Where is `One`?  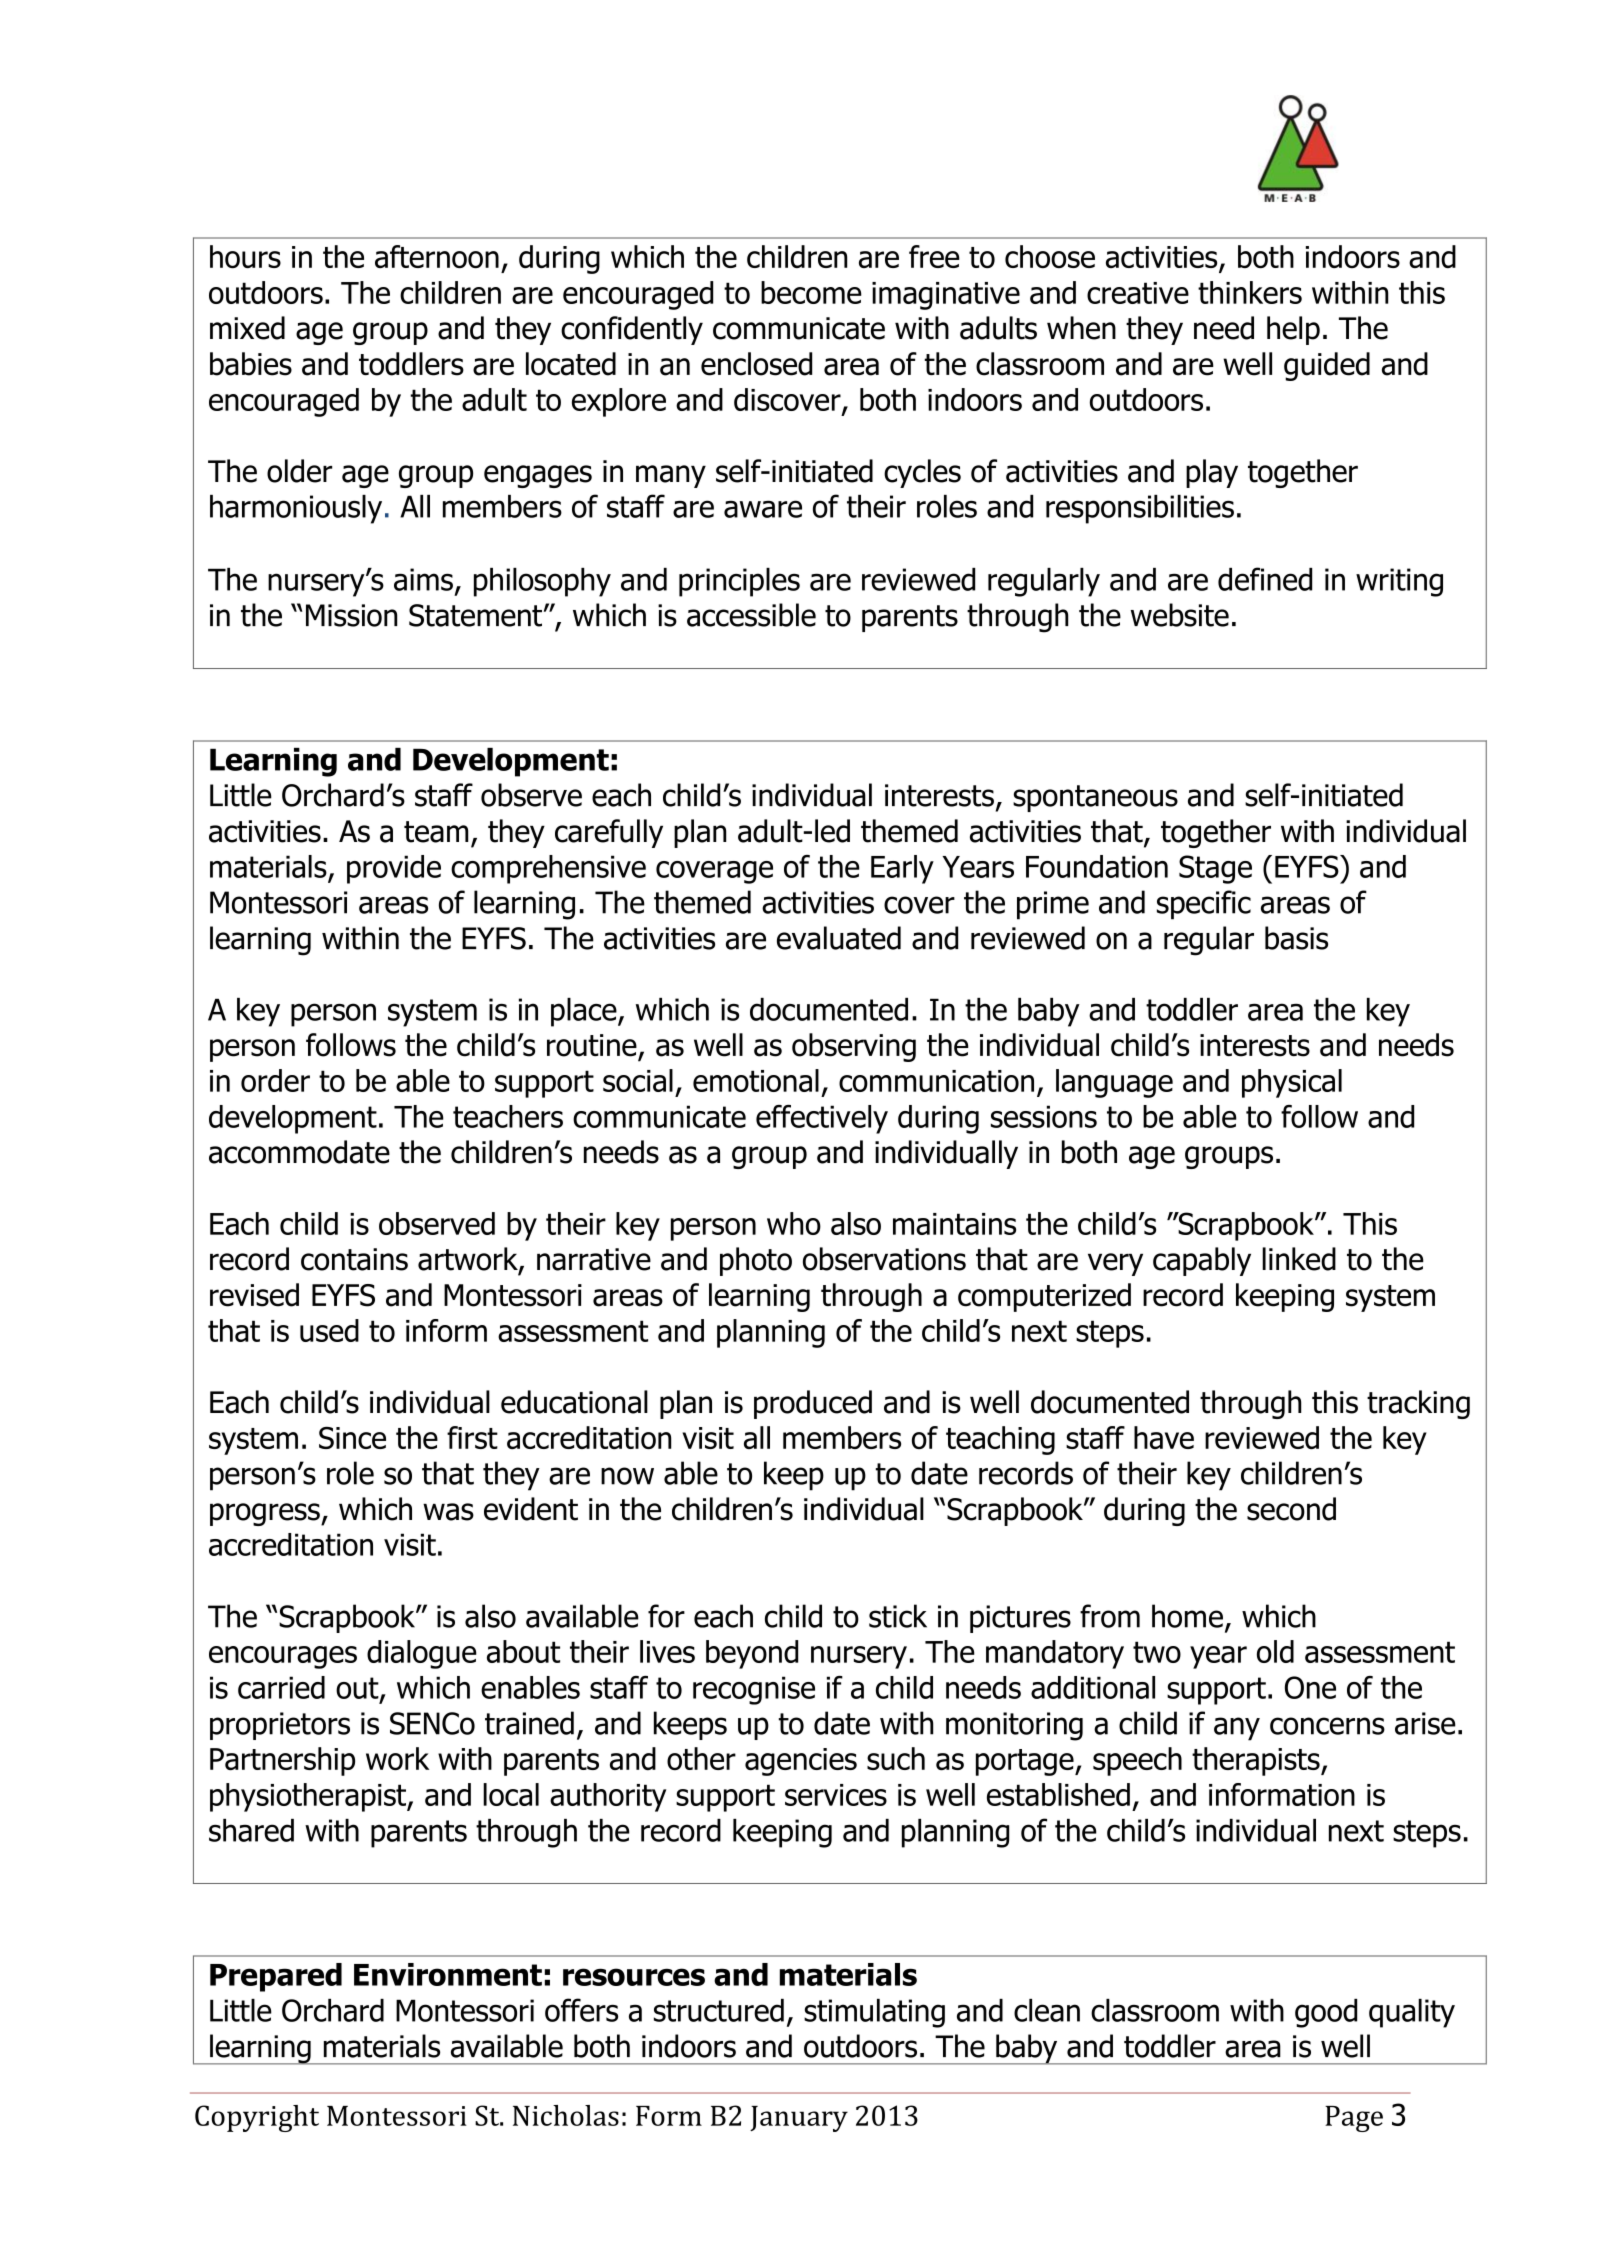
One is located at coordinates (1310, 1687).
